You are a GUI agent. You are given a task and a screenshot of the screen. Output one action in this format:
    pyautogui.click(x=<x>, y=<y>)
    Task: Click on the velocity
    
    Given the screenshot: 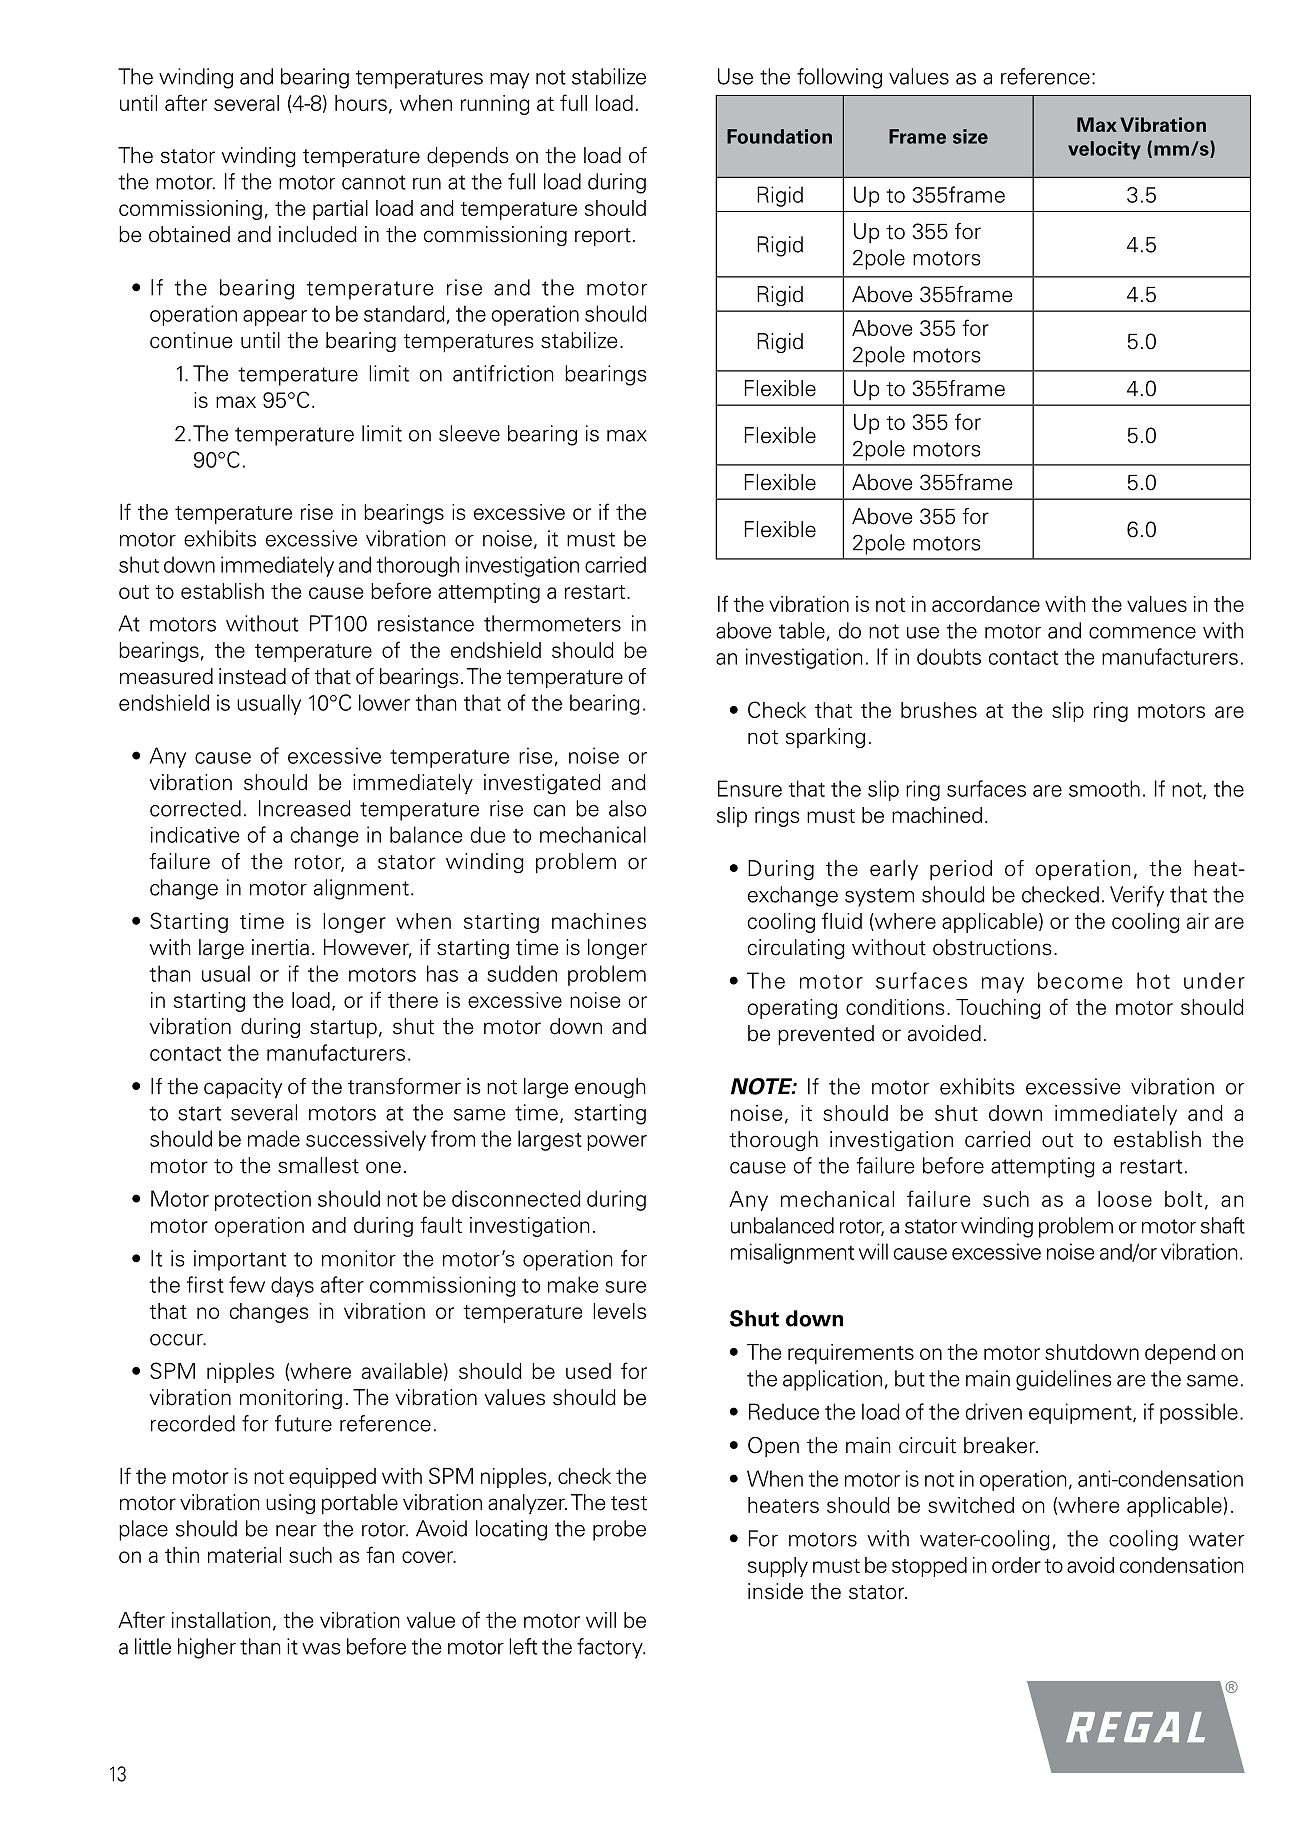 What is the action you would take?
    pyautogui.click(x=1104, y=150)
